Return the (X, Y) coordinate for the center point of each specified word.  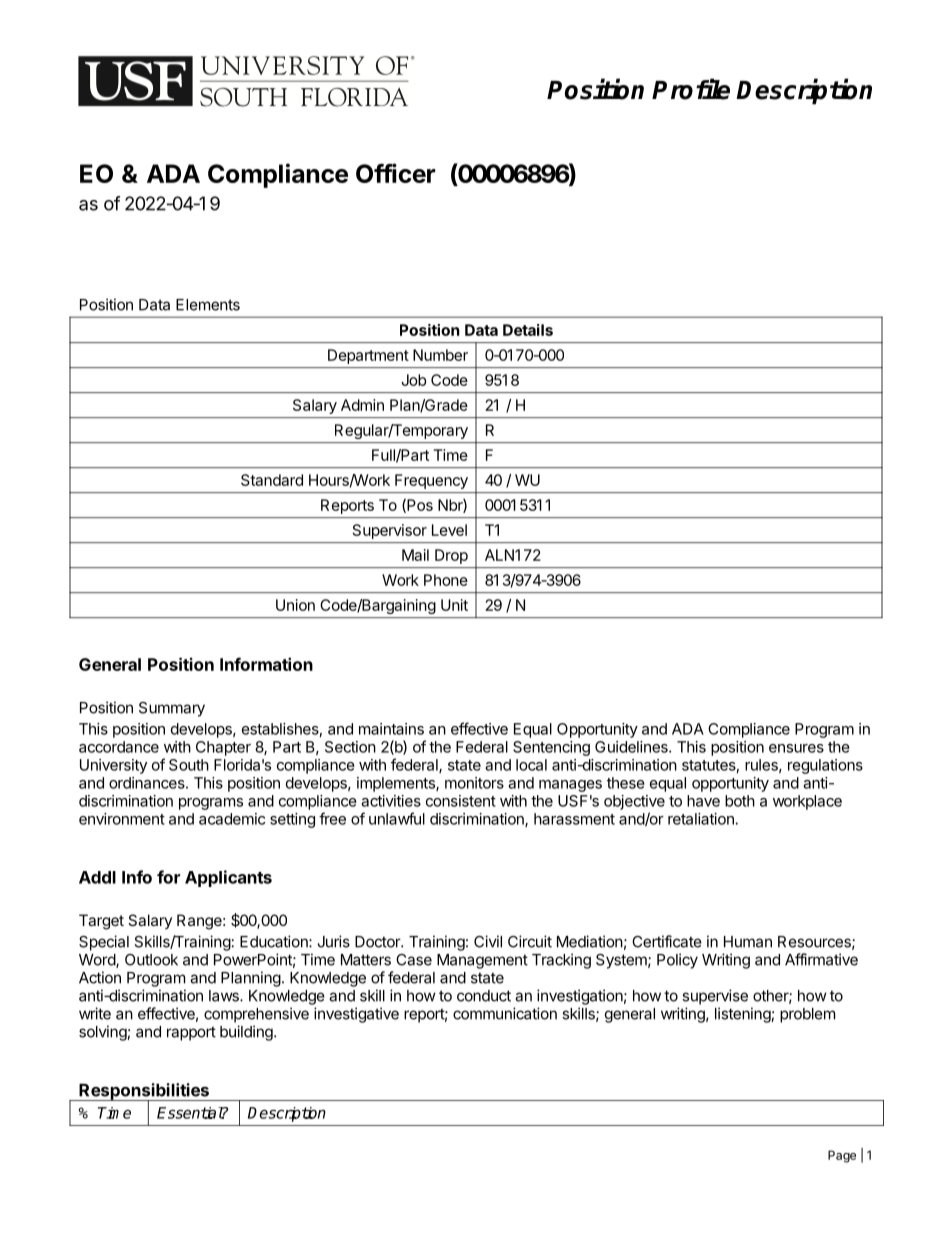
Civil (488, 941)
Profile (691, 89)
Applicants (228, 878)
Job (414, 380)
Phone (446, 580)
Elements (208, 305)
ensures (796, 748)
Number (440, 355)
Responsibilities (144, 1092)
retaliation (701, 819)
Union (295, 605)
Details (528, 330)
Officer (395, 173)
